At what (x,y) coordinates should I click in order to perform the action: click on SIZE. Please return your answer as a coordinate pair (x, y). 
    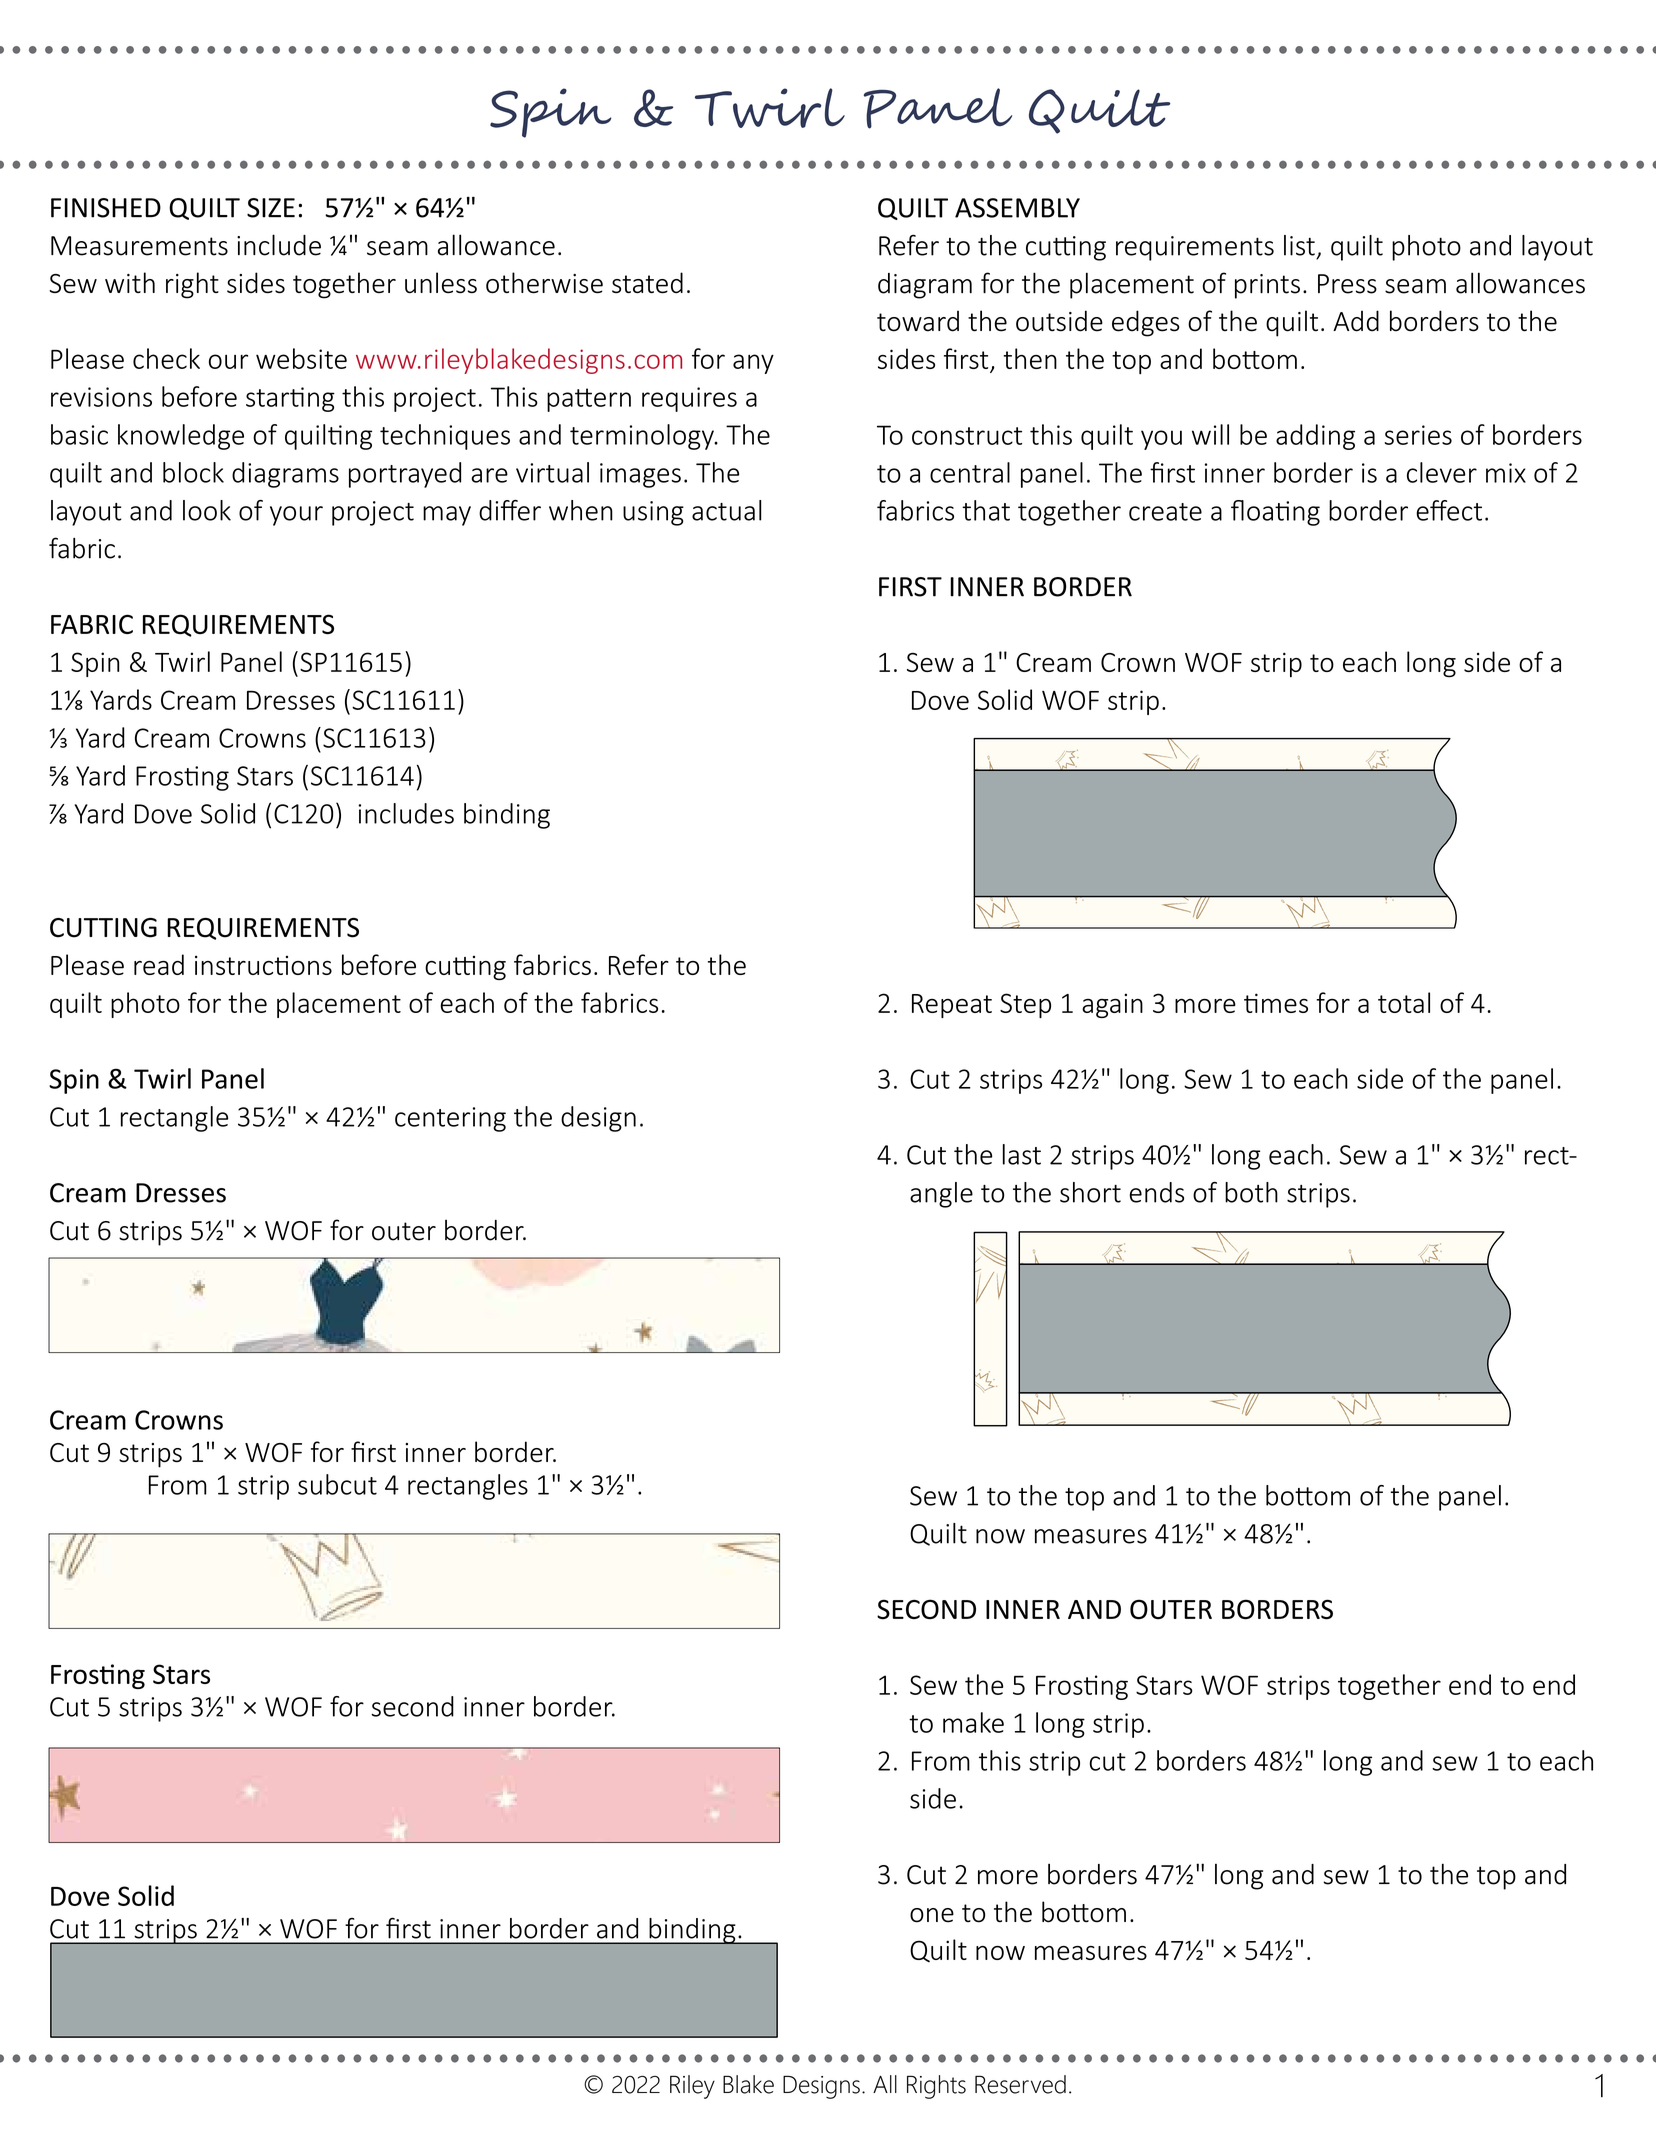
    Looking at the image, I should click on (271, 208).
